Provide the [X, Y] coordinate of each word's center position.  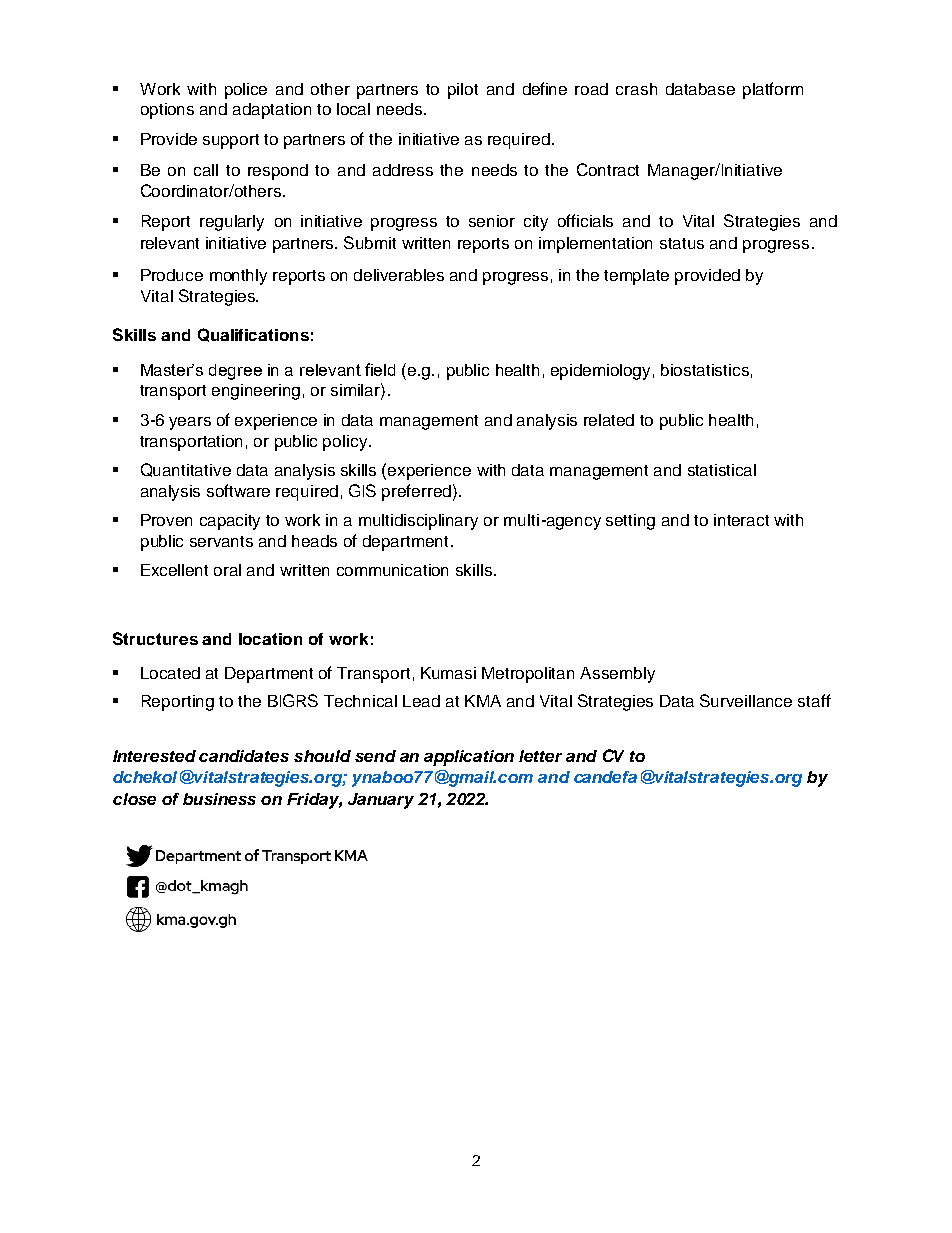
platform [773, 90]
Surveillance [746, 700]
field [380, 369]
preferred [416, 492]
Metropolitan [528, 675]
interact [741, 520]
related [609, 420]
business [219, 799]
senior [492, 221]
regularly [232, 223]
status [682, 243]
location [270, 639]
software [238, 490]
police [246, 91]
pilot [463, 91]
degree [235, 372]
